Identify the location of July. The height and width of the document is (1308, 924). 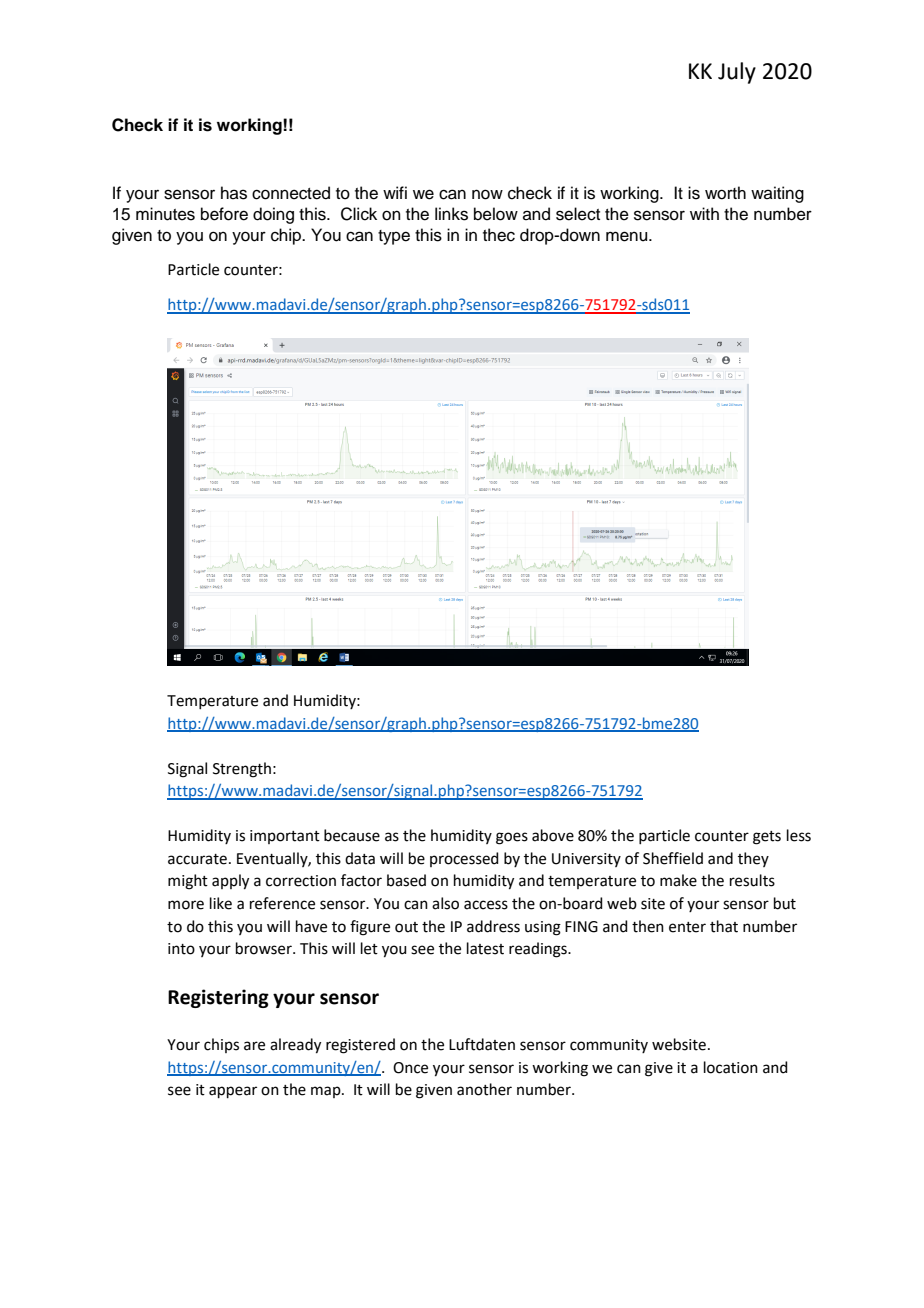
(737, 73).
